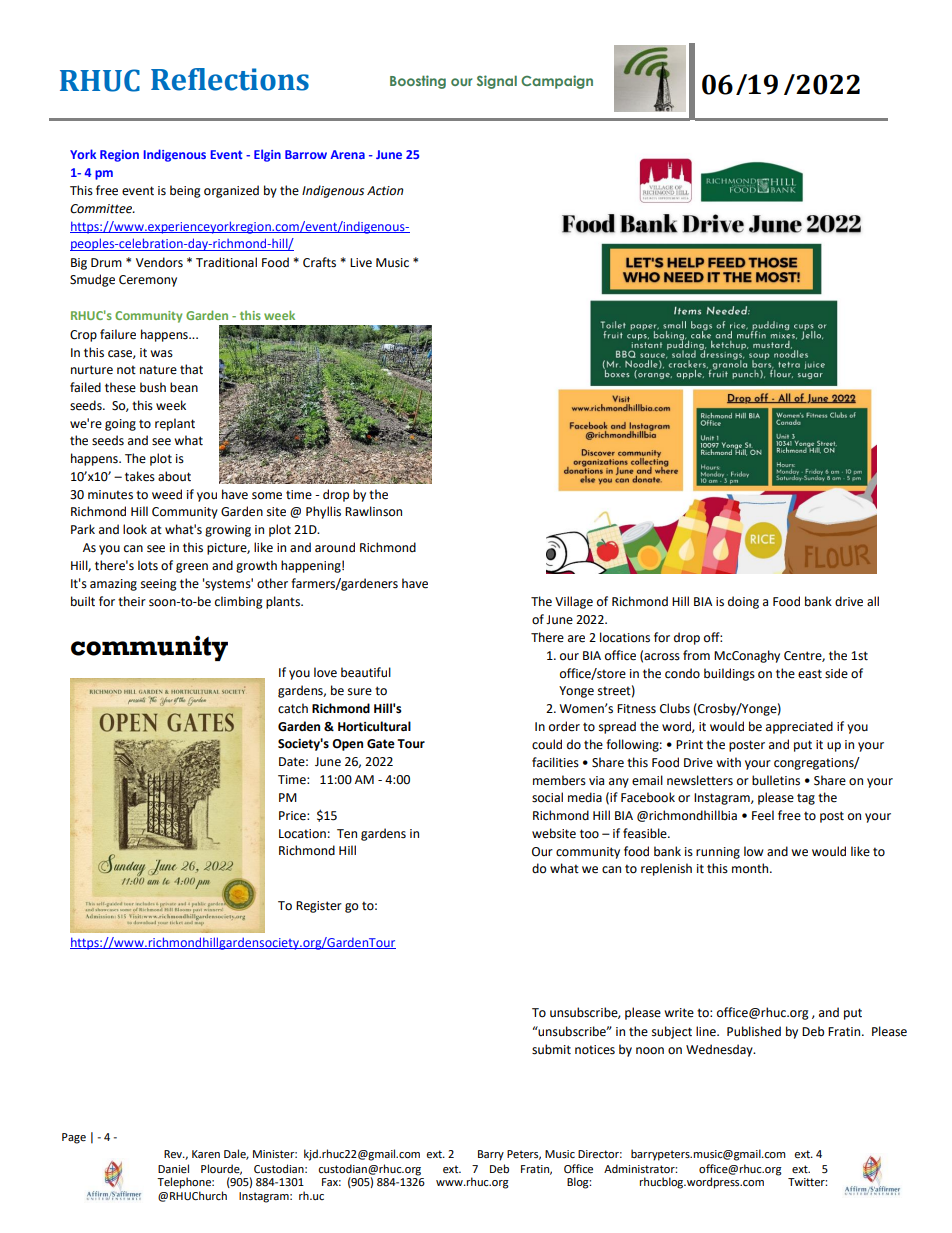 The width and height of the page is (952, 1233). I want to click on Village, so click(574, 602).
